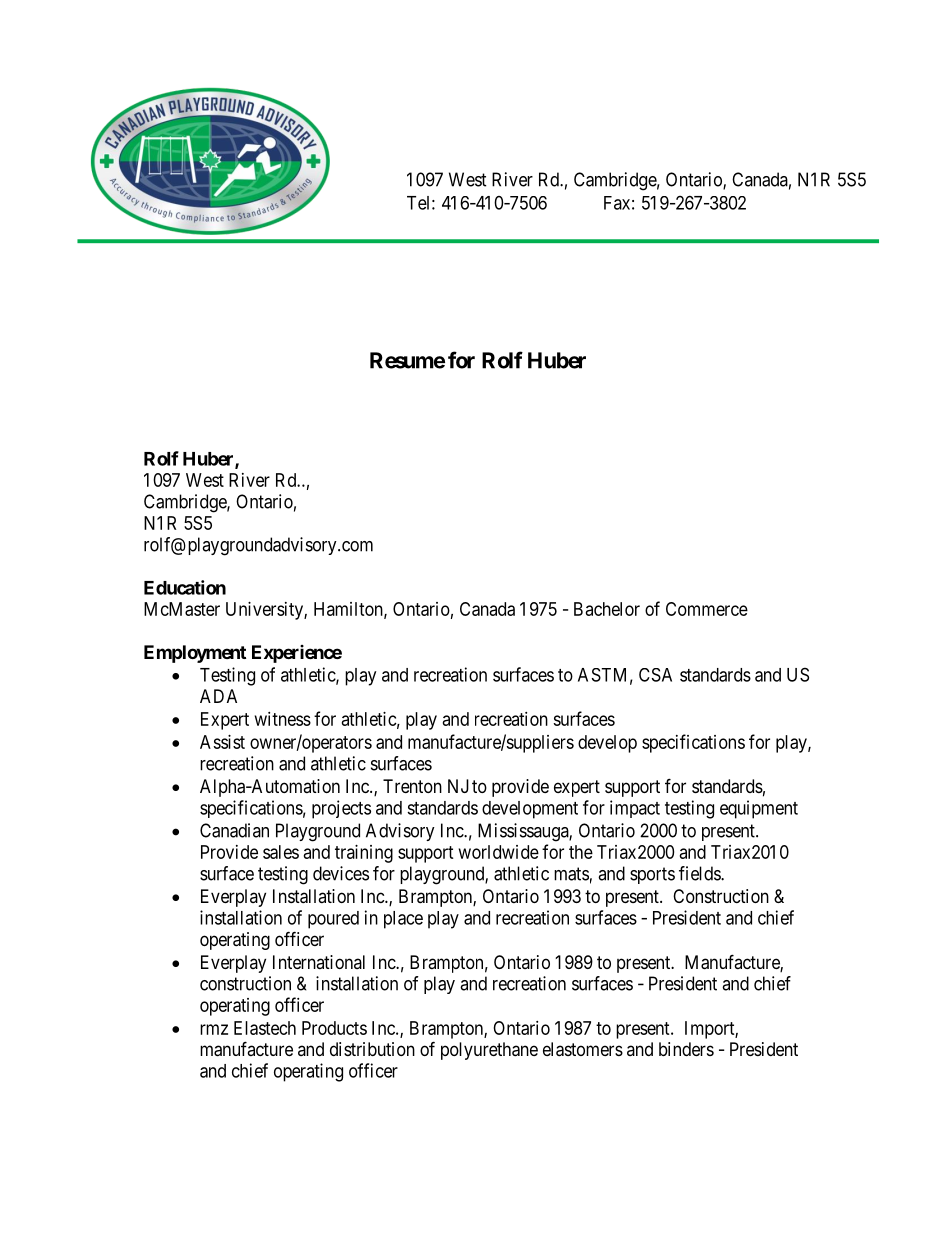 This screenshot has width=952, height=1233. I want to click on Education, so click(185, 587).
